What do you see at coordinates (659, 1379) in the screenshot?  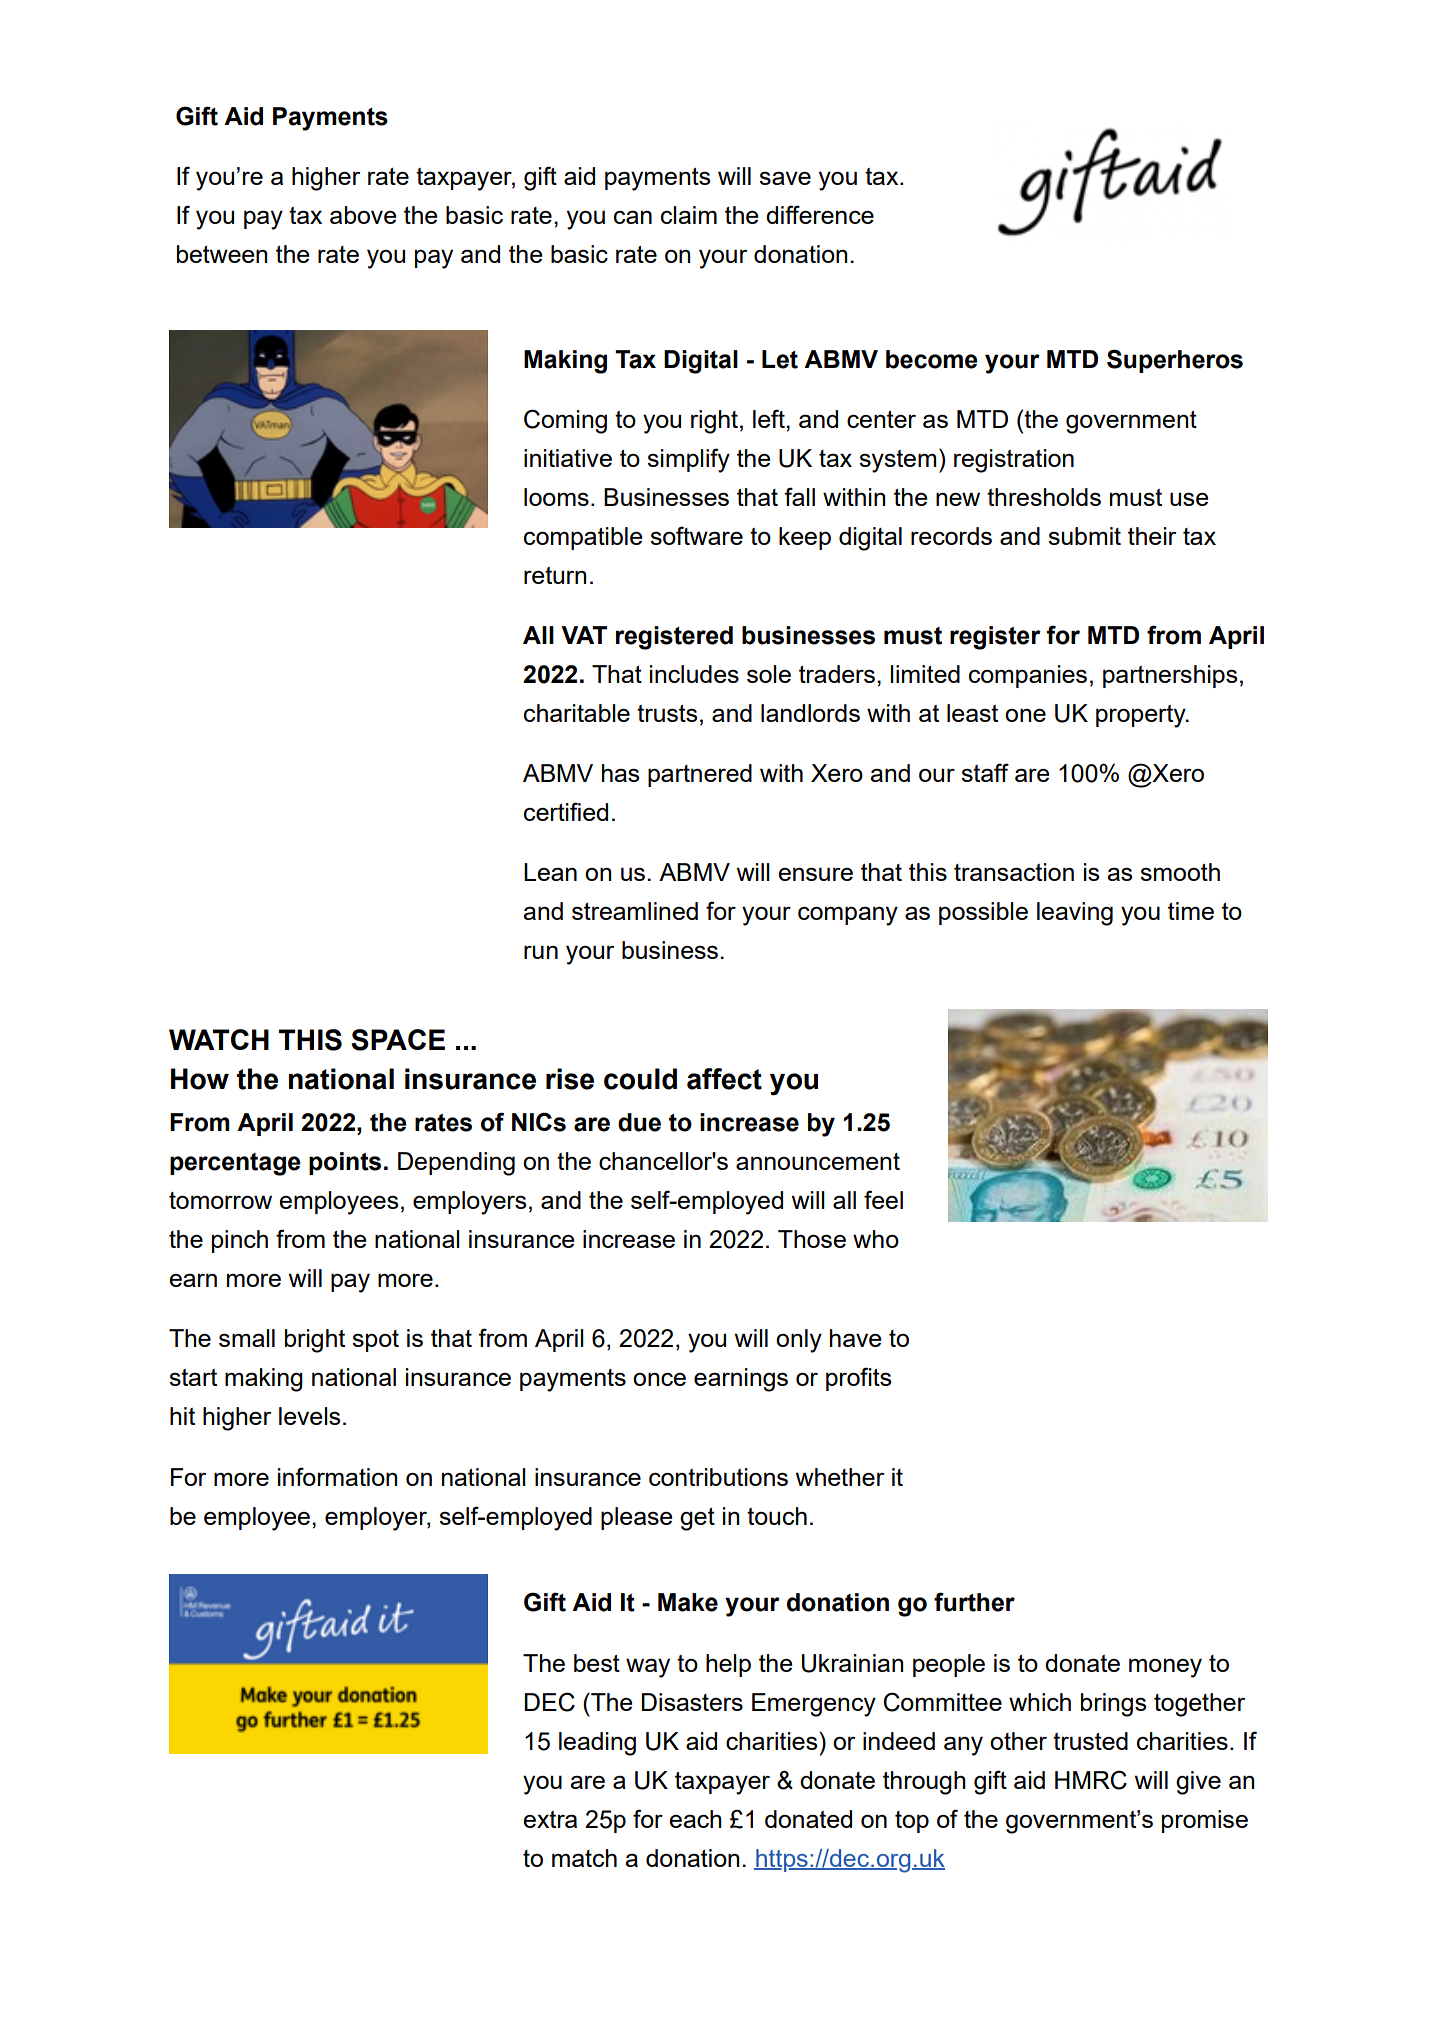 I see `once` at bounding box center [659, 1379].
